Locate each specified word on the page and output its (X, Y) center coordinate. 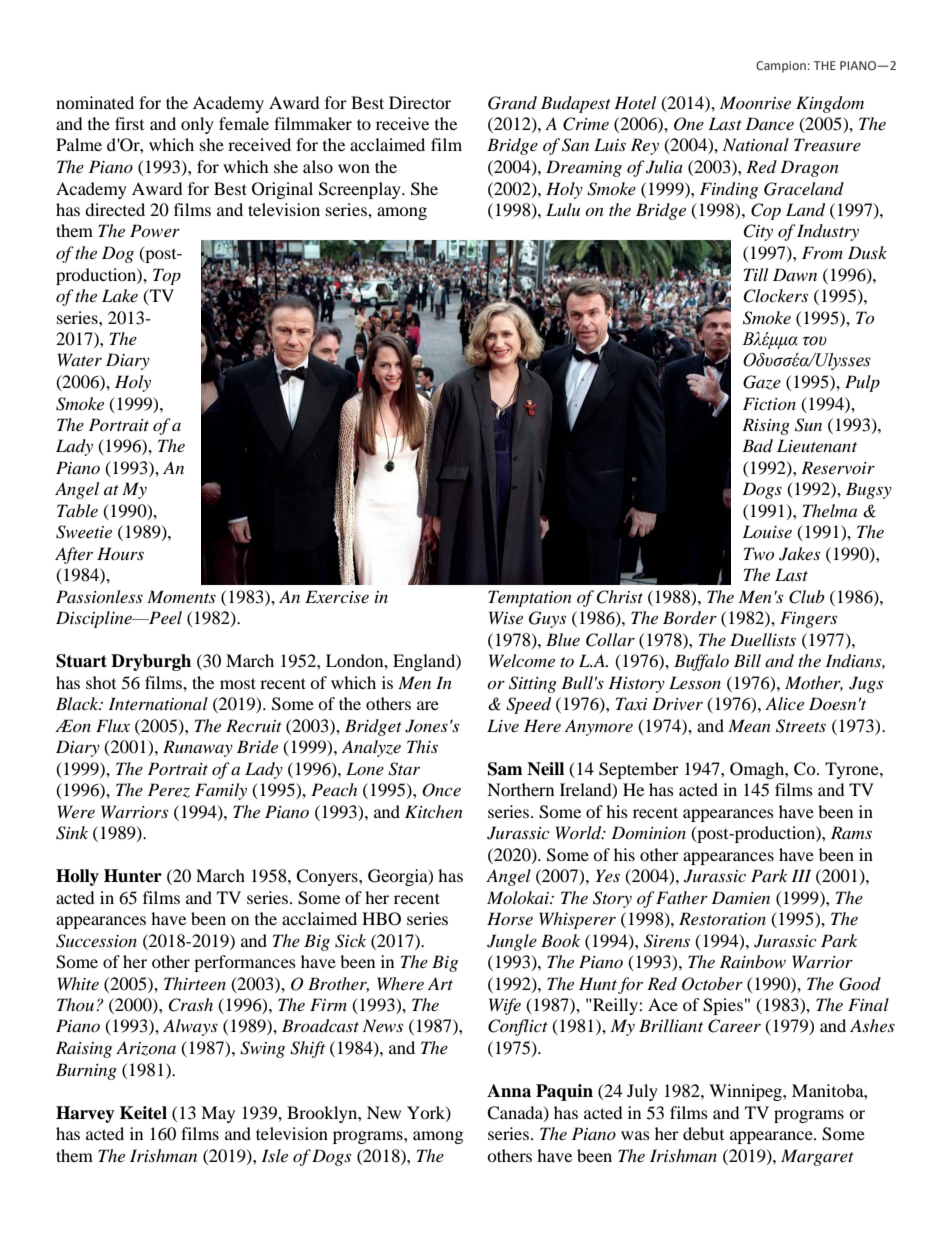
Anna (509, 1091)
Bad (757, 445)
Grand (512, 103)
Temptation (530, 598)
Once (441, 790)
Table (77, 510)
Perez (169, 790)
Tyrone (853, 770)
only (197, 125)
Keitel (143, 1113)
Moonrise (755, 102)
